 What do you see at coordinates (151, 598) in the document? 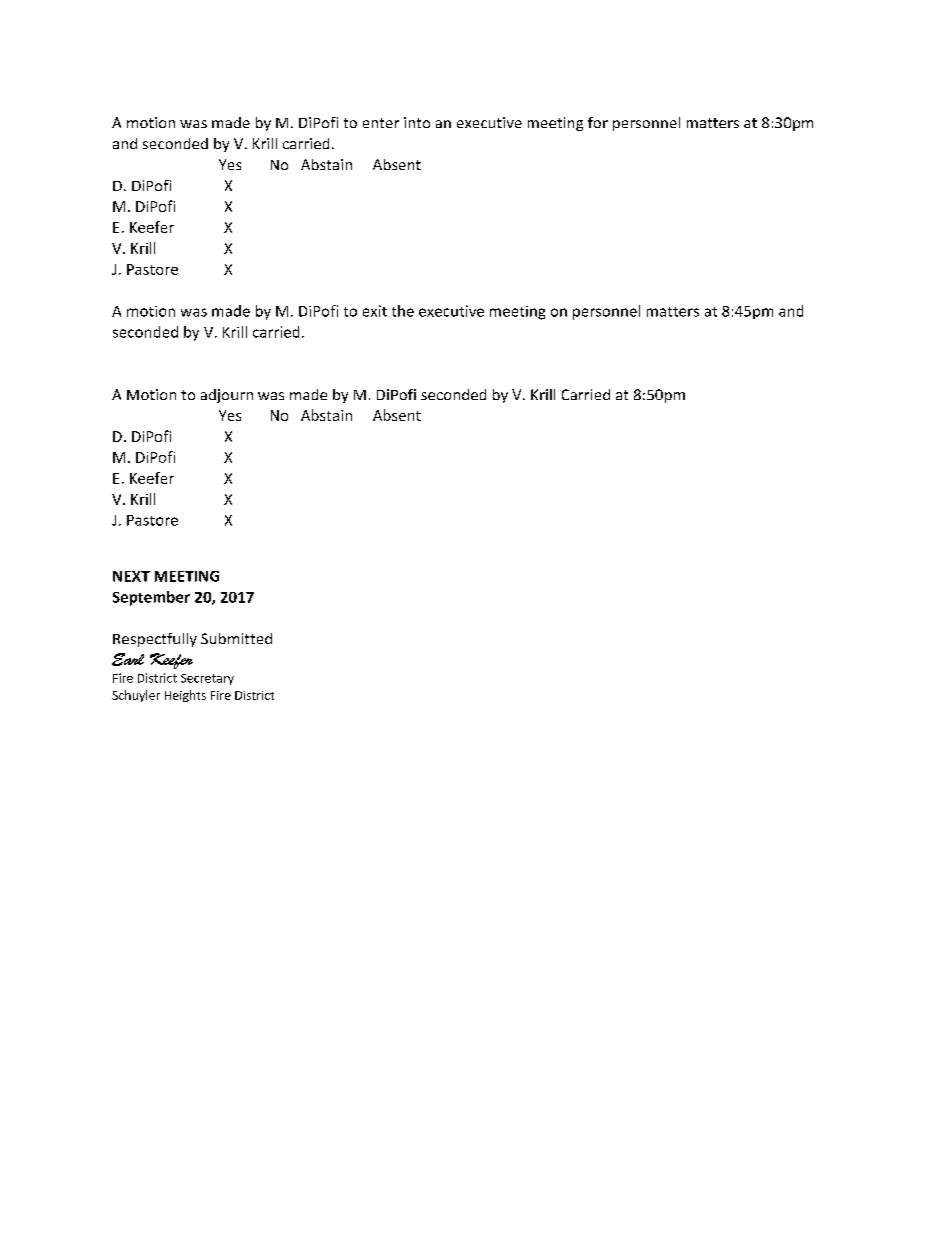
I see `September` at bounding box center [151, 598].
